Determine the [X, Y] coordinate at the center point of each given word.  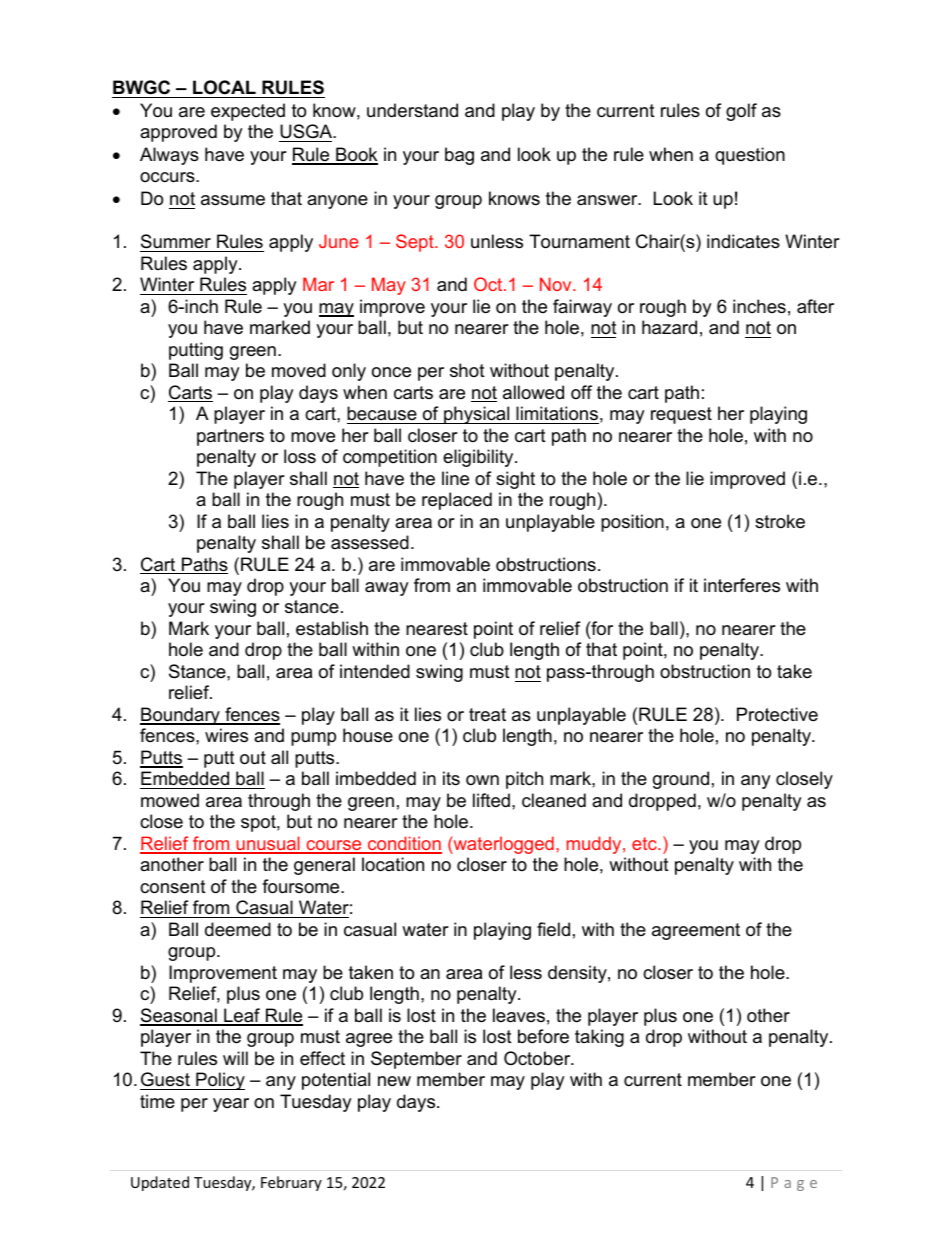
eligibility [479, 458]
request [681, 415]
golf [741, 112]
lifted [491, 800]
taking [599, 1038]
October [538, 1058]
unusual [268, 844]
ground [681, 780]
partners [230, 437]
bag [459, 156]
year [231, 1105]
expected [248, 112]
